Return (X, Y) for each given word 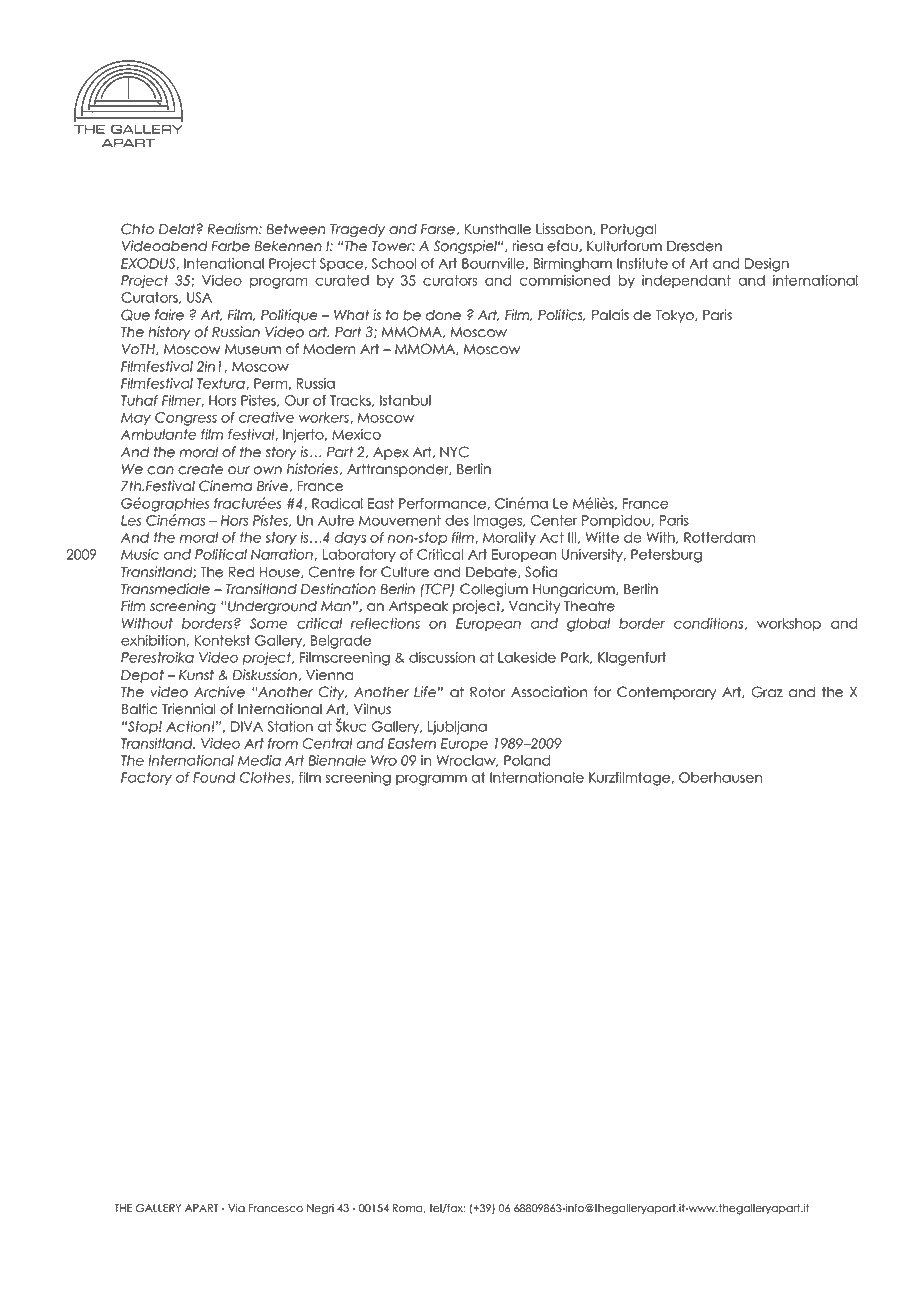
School (394, 263)
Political (221, 554)
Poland (527, 760)
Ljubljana (457, 728)
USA (199, 297)
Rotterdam (719, 537)
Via (236, 1208)
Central (327, 743)
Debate (492, 572)
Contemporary (666, 693)
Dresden (694, 246)
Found (214, 777)
